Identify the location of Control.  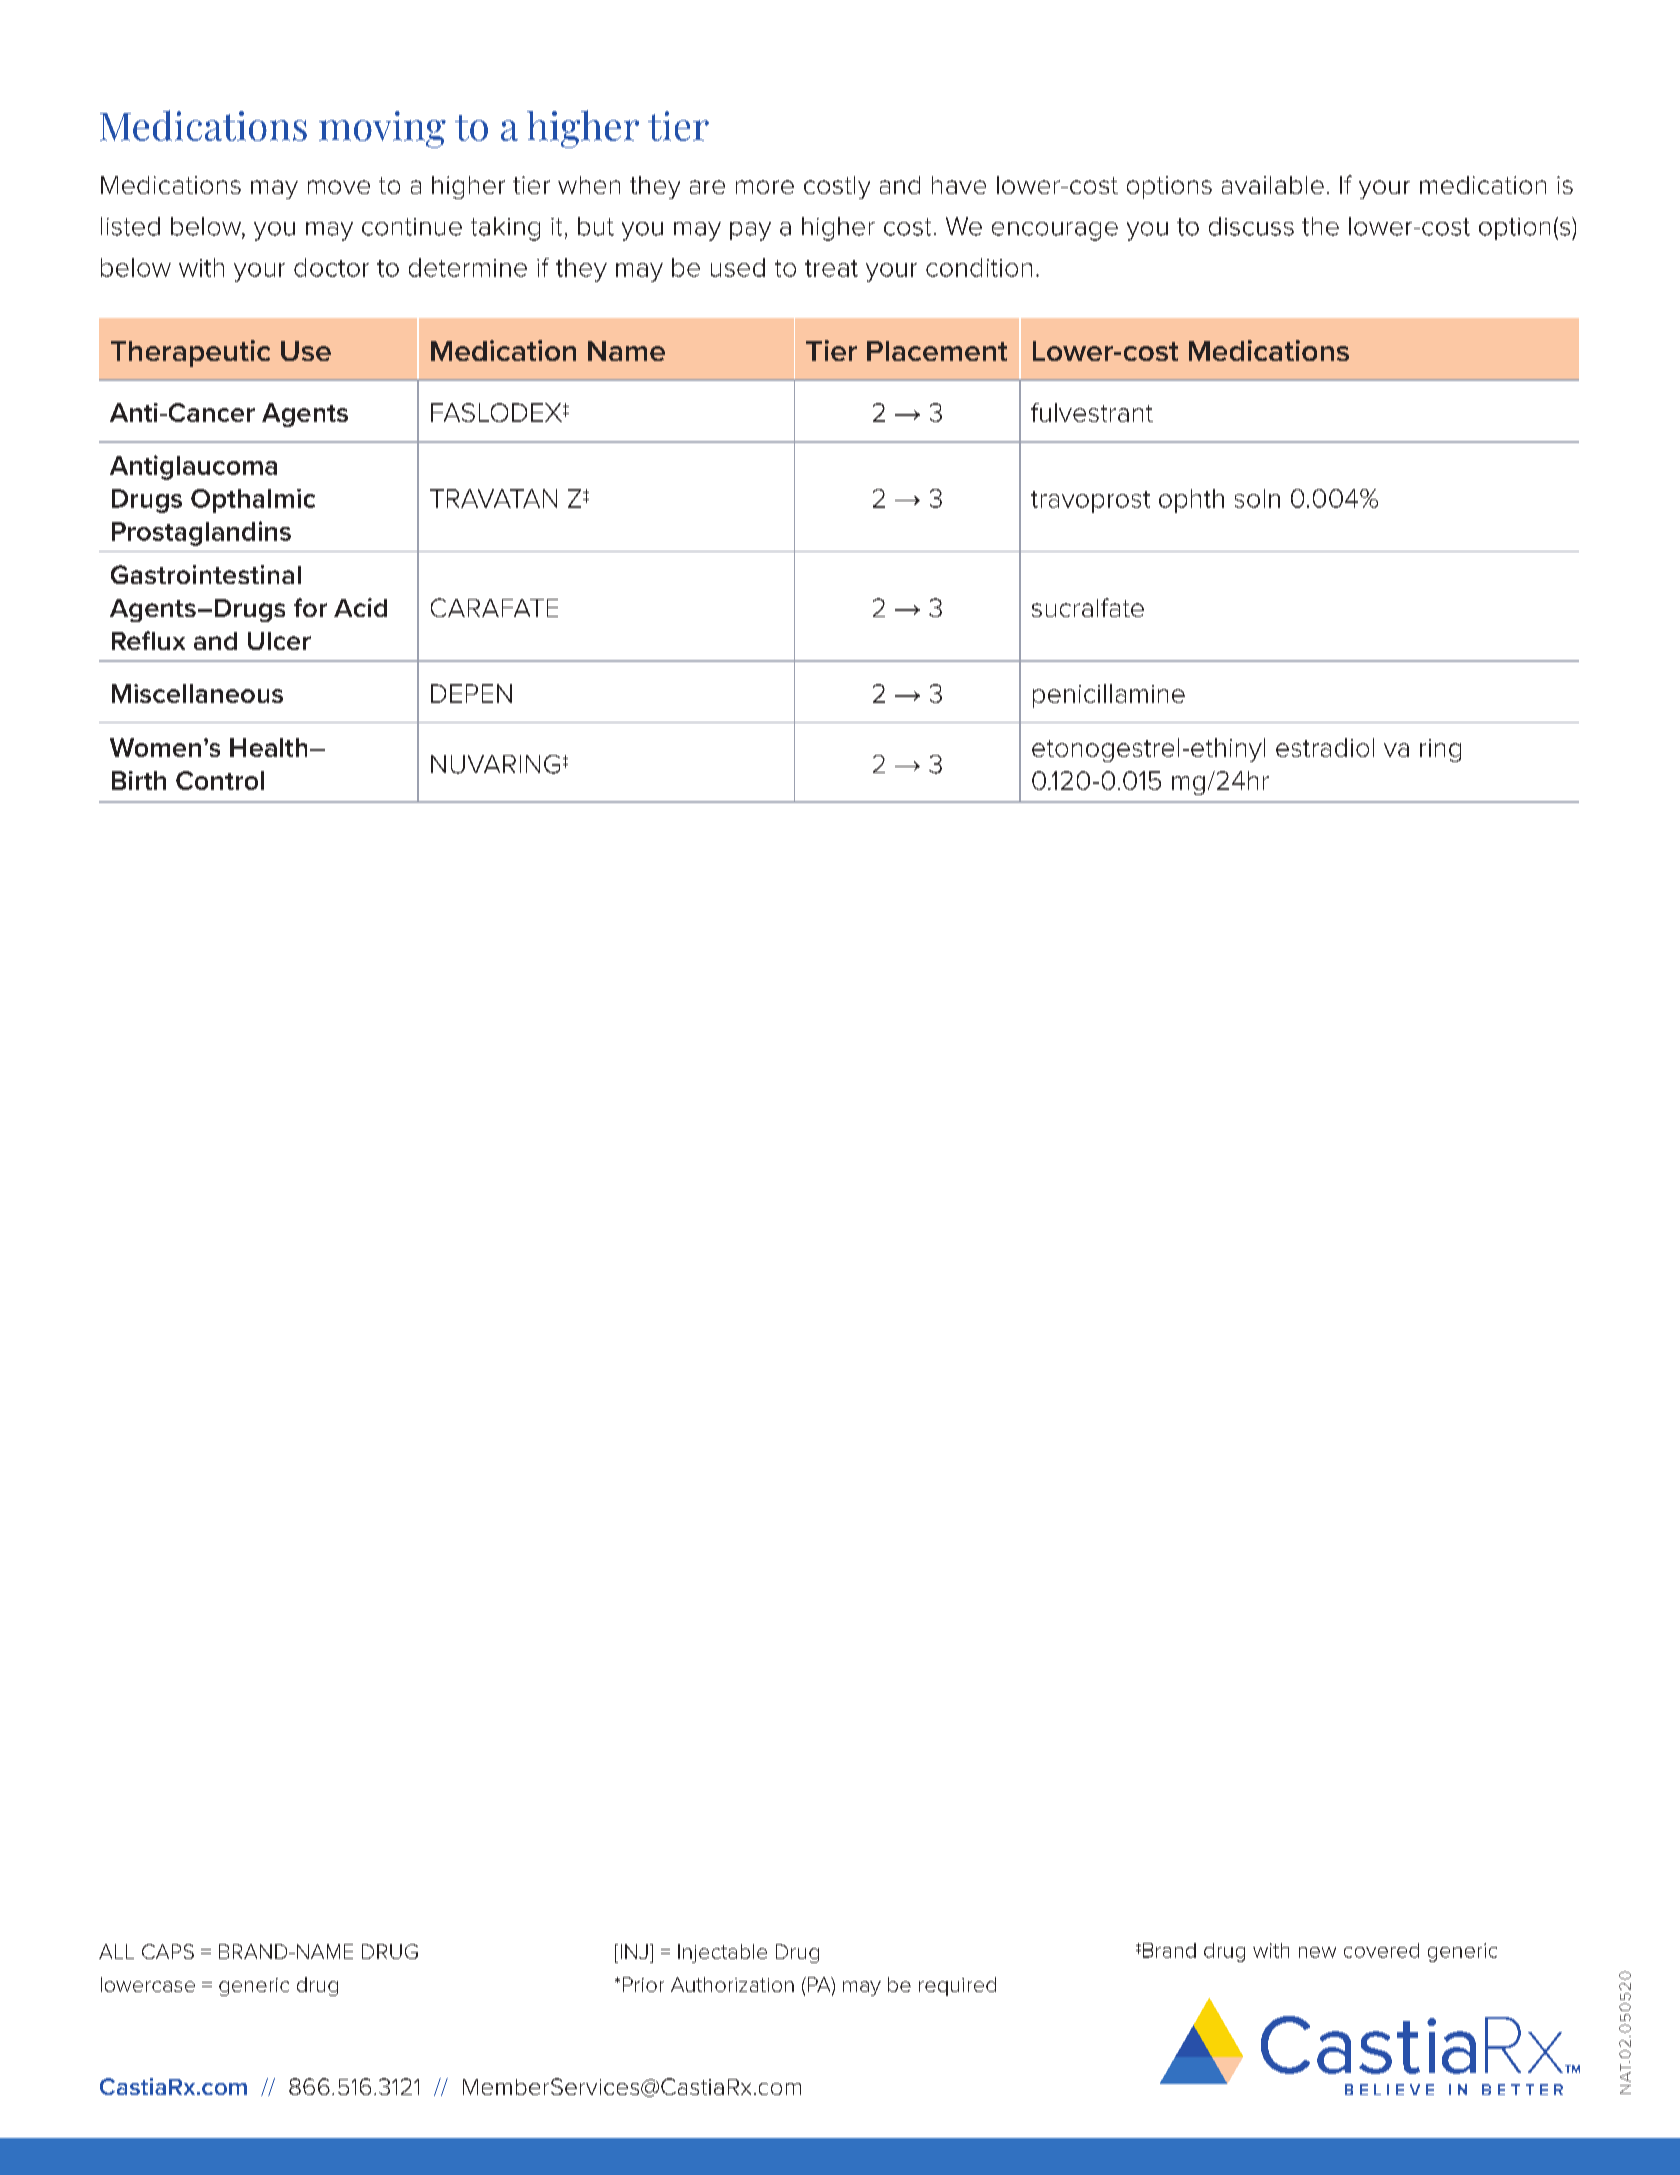
(220, 780).
